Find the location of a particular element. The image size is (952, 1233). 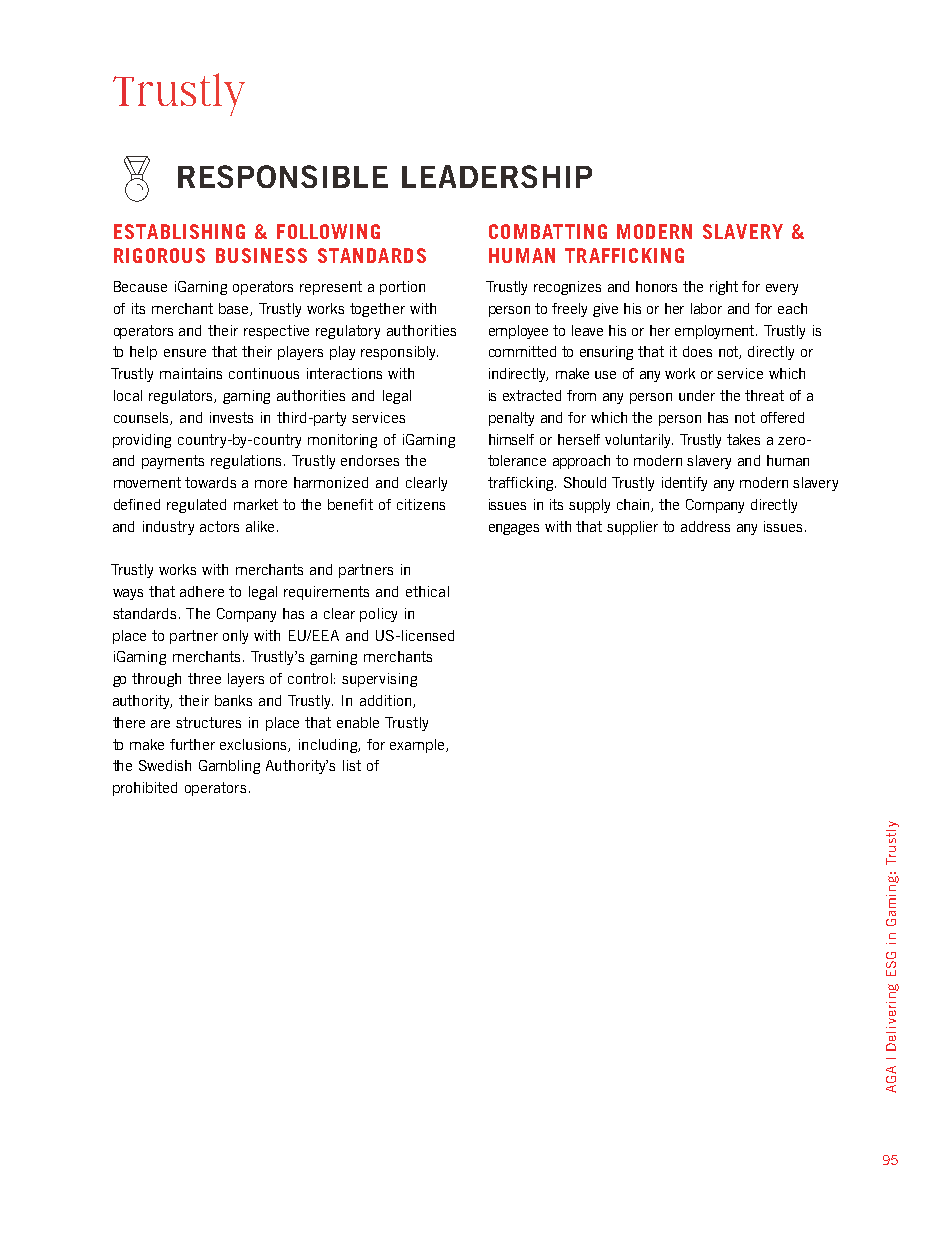

portion is located at coordinates (402, 288).
